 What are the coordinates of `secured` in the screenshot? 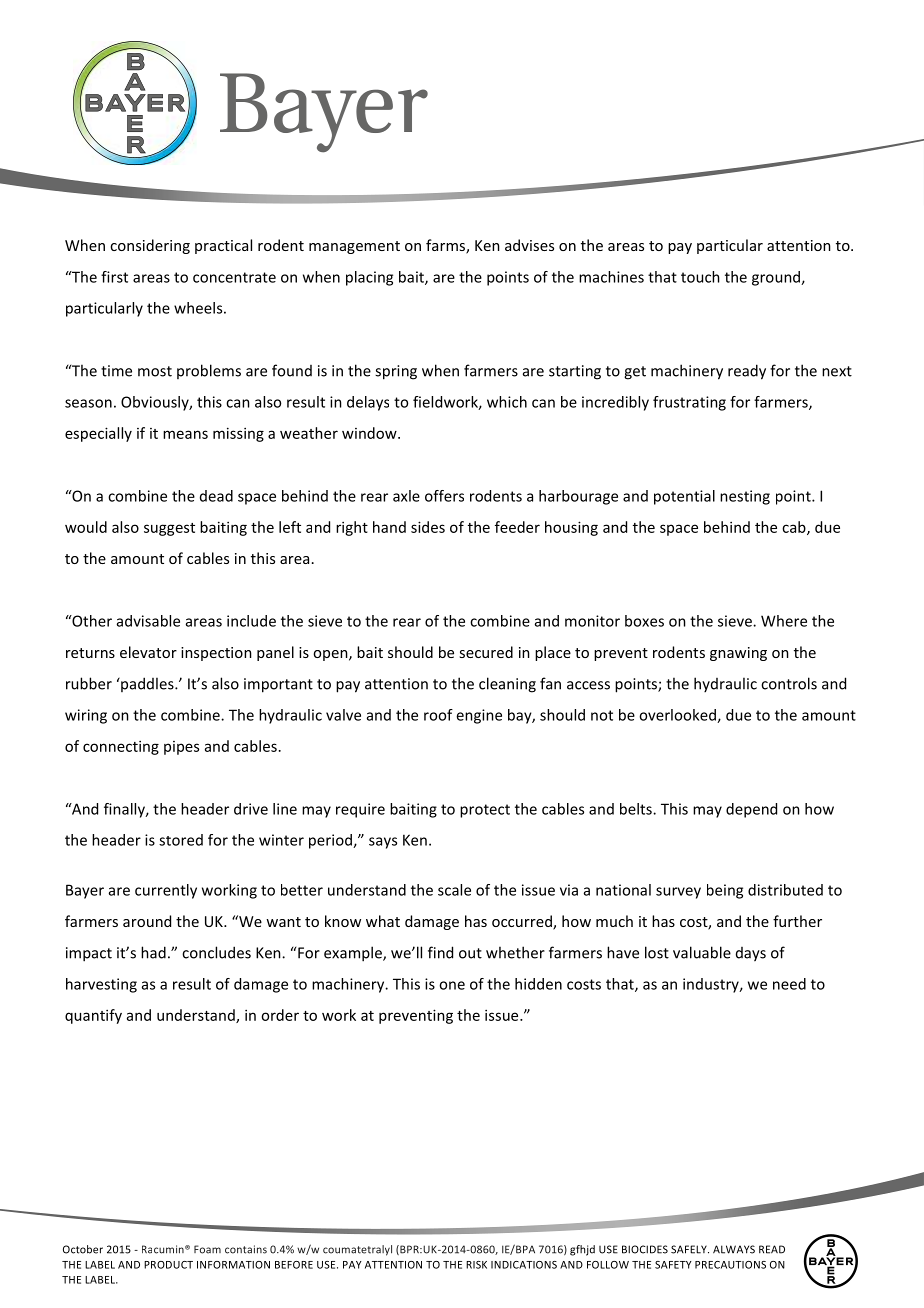 It's located at (486, 652).
